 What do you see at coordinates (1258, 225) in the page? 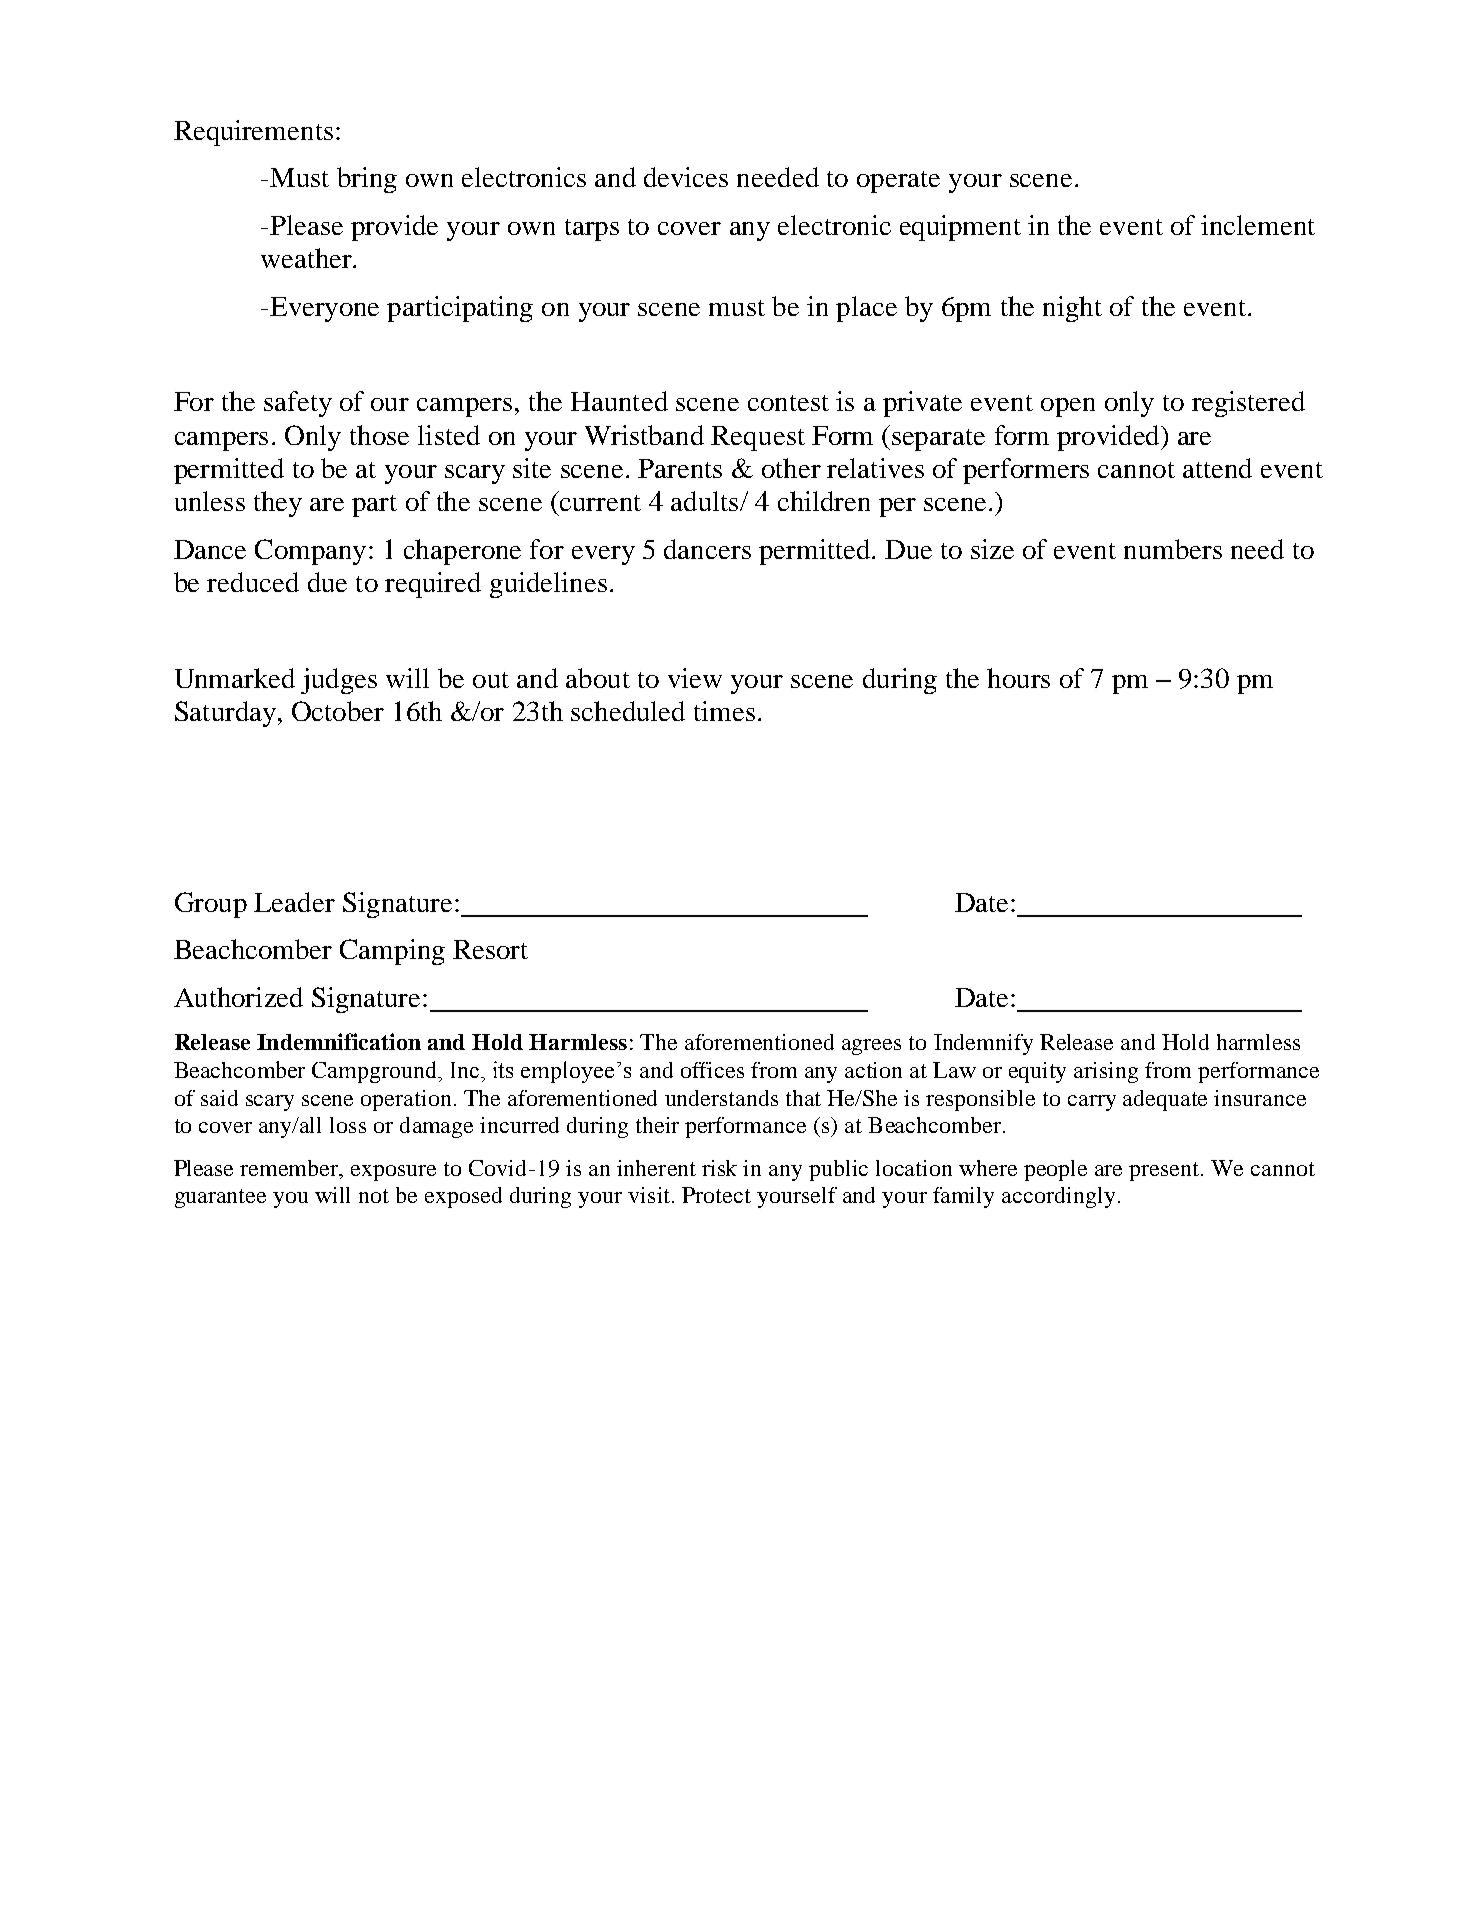
I see `inclement` at bounding box center [1258, 225].
